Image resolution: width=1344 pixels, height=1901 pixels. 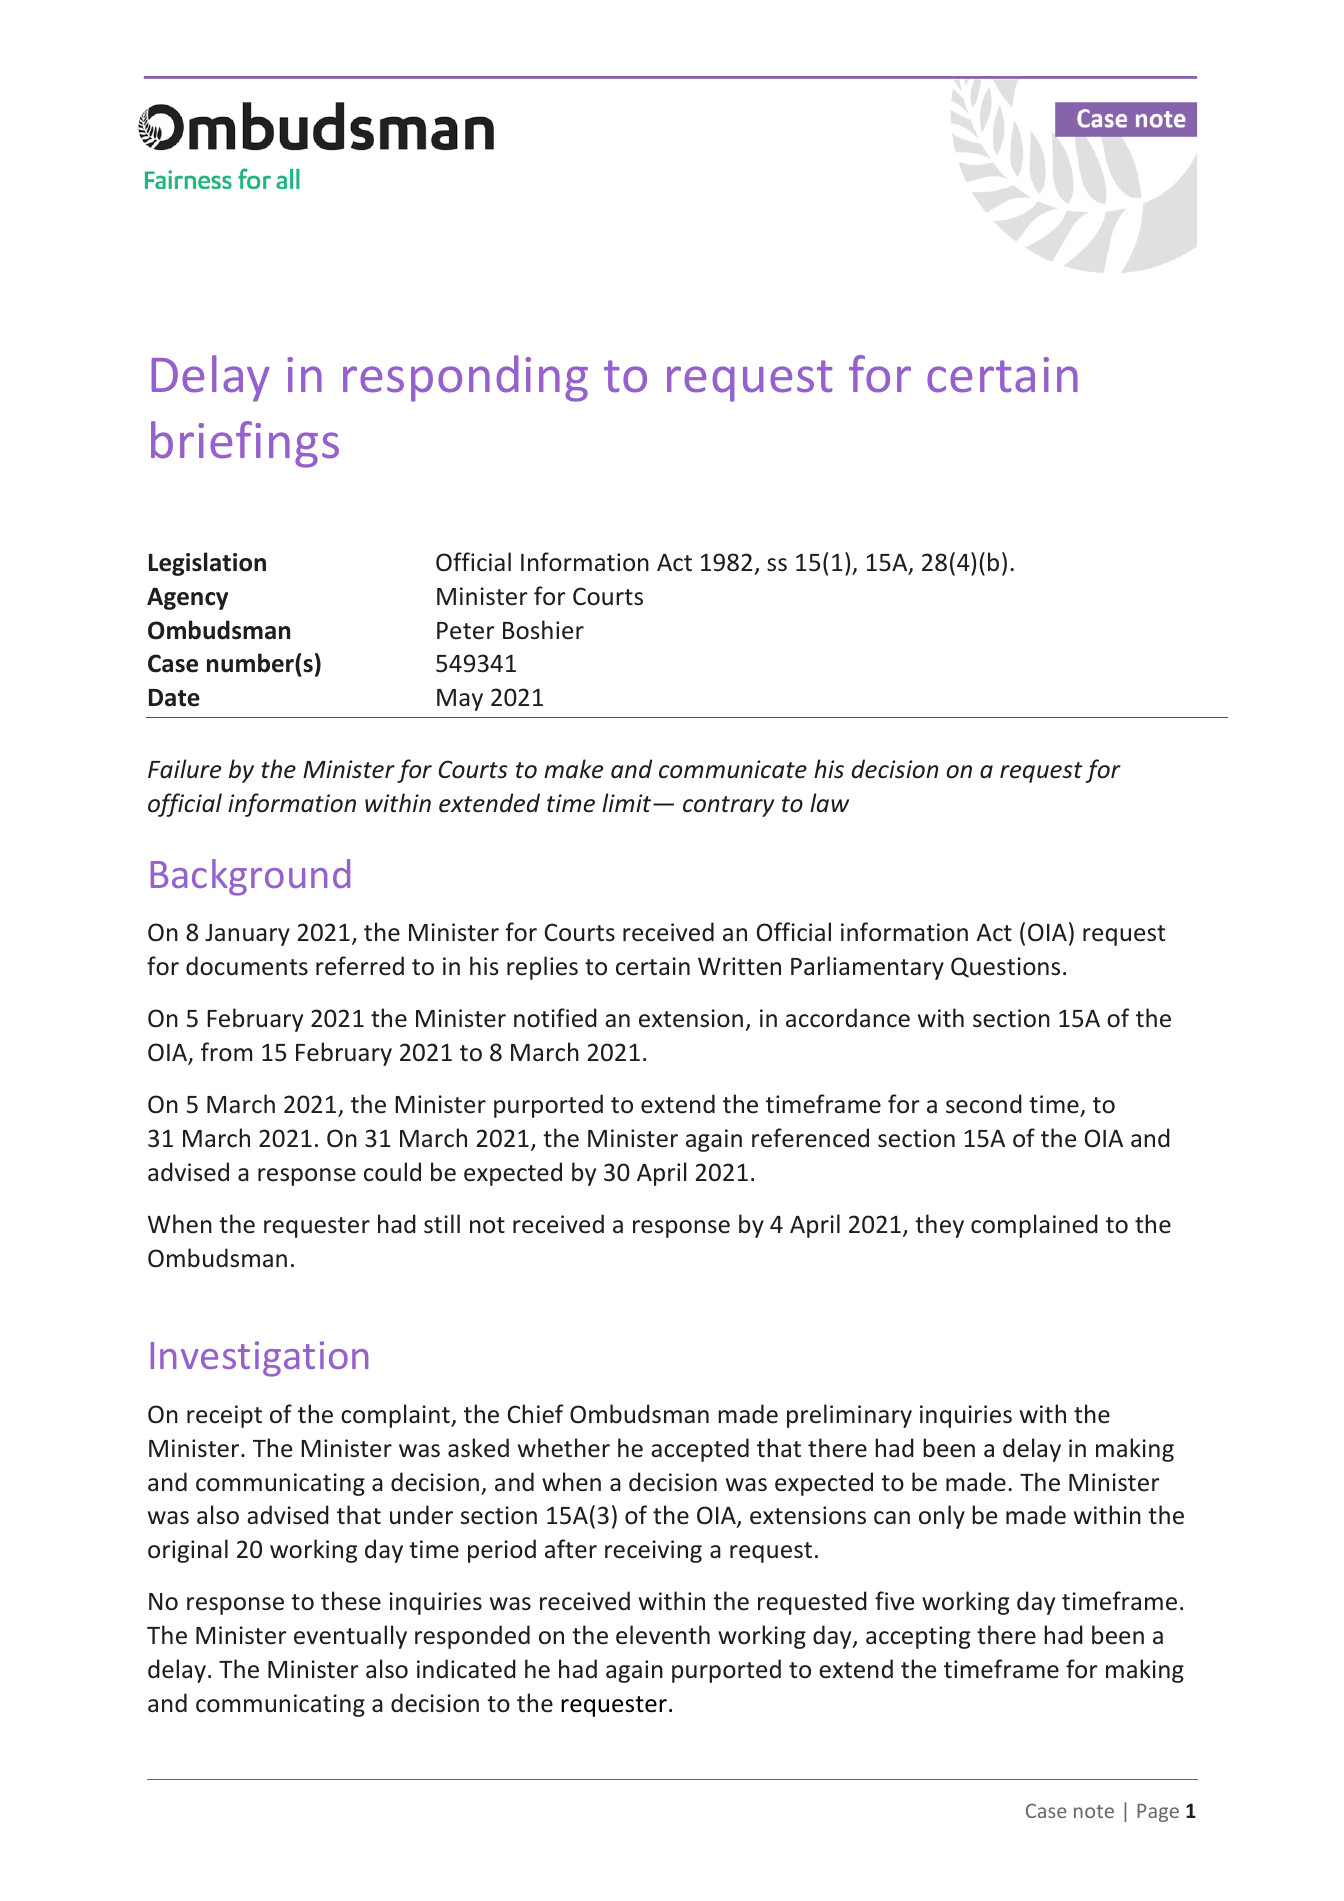 I want to click on eventually, so click(x=350, y=1637).
